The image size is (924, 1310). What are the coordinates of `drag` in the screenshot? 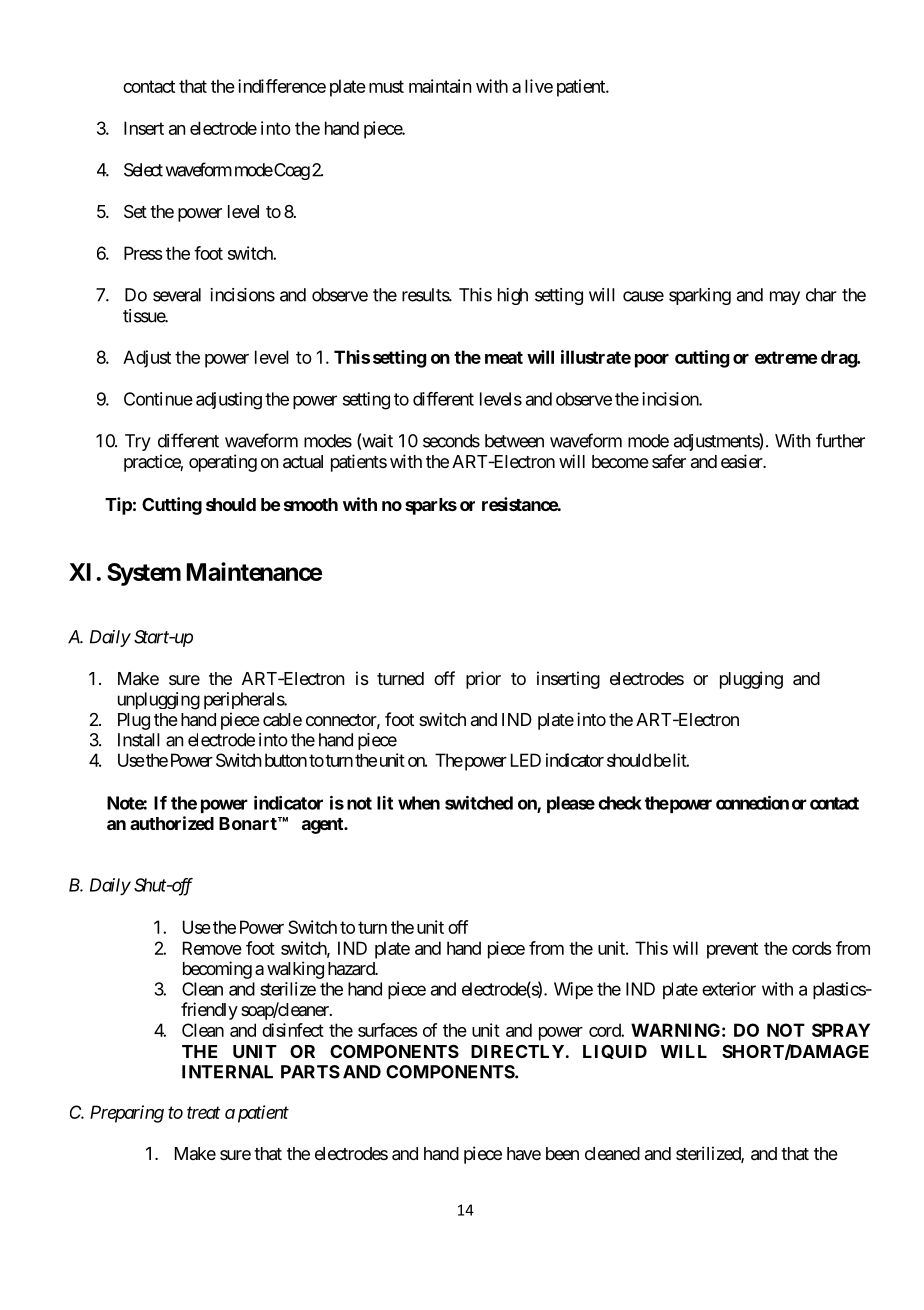 It's located at (839, 359).
